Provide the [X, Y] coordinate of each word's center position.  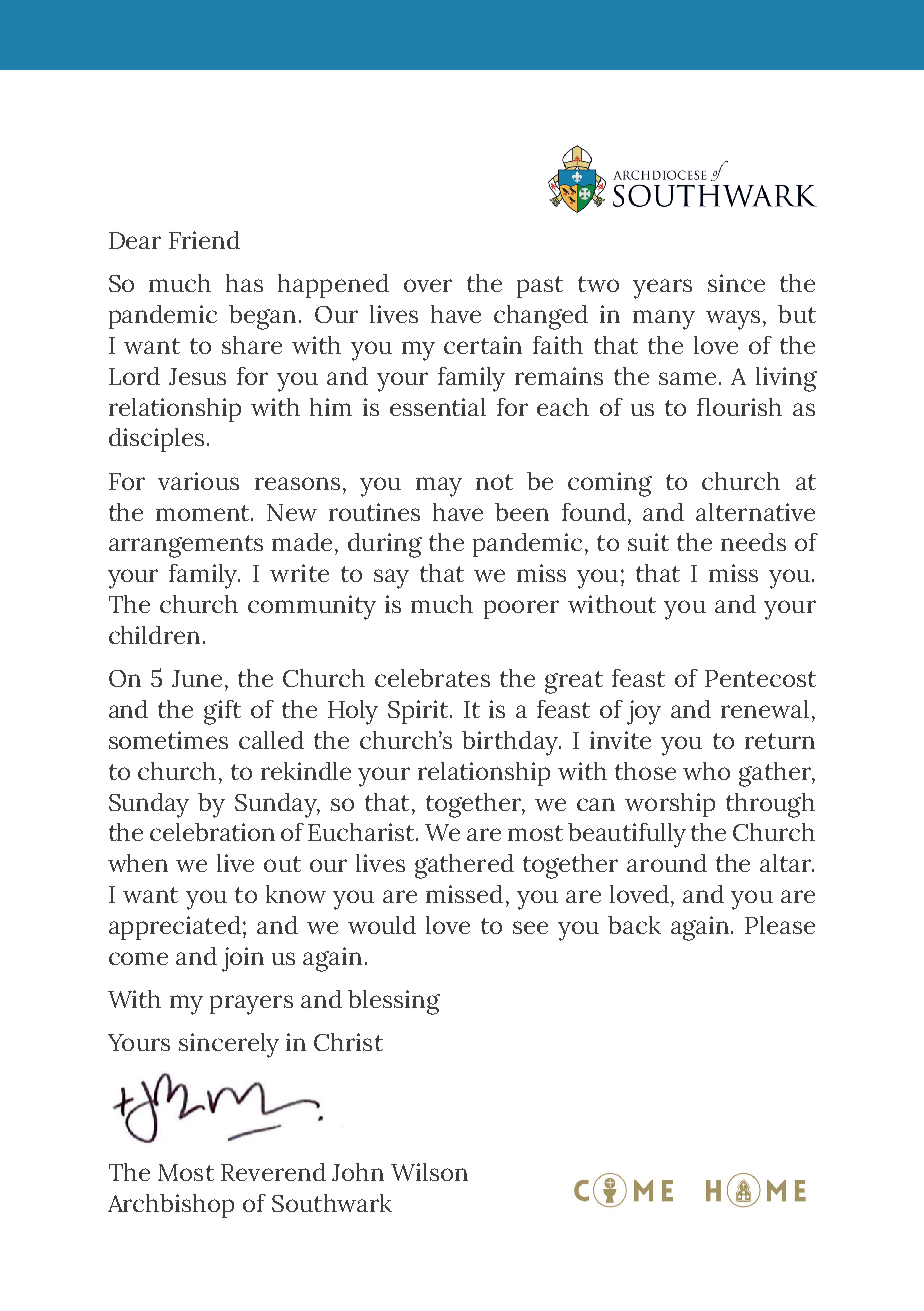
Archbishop [171, 1206]
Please [780, 925]
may [439, 487]
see [530, 927]
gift [222, 712]
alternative [755, 512]
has [244, 283]
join [243, 959]
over [428, 285]
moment [204, 513]
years [662, 289]
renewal [765, 709]
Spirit [419, 712]
